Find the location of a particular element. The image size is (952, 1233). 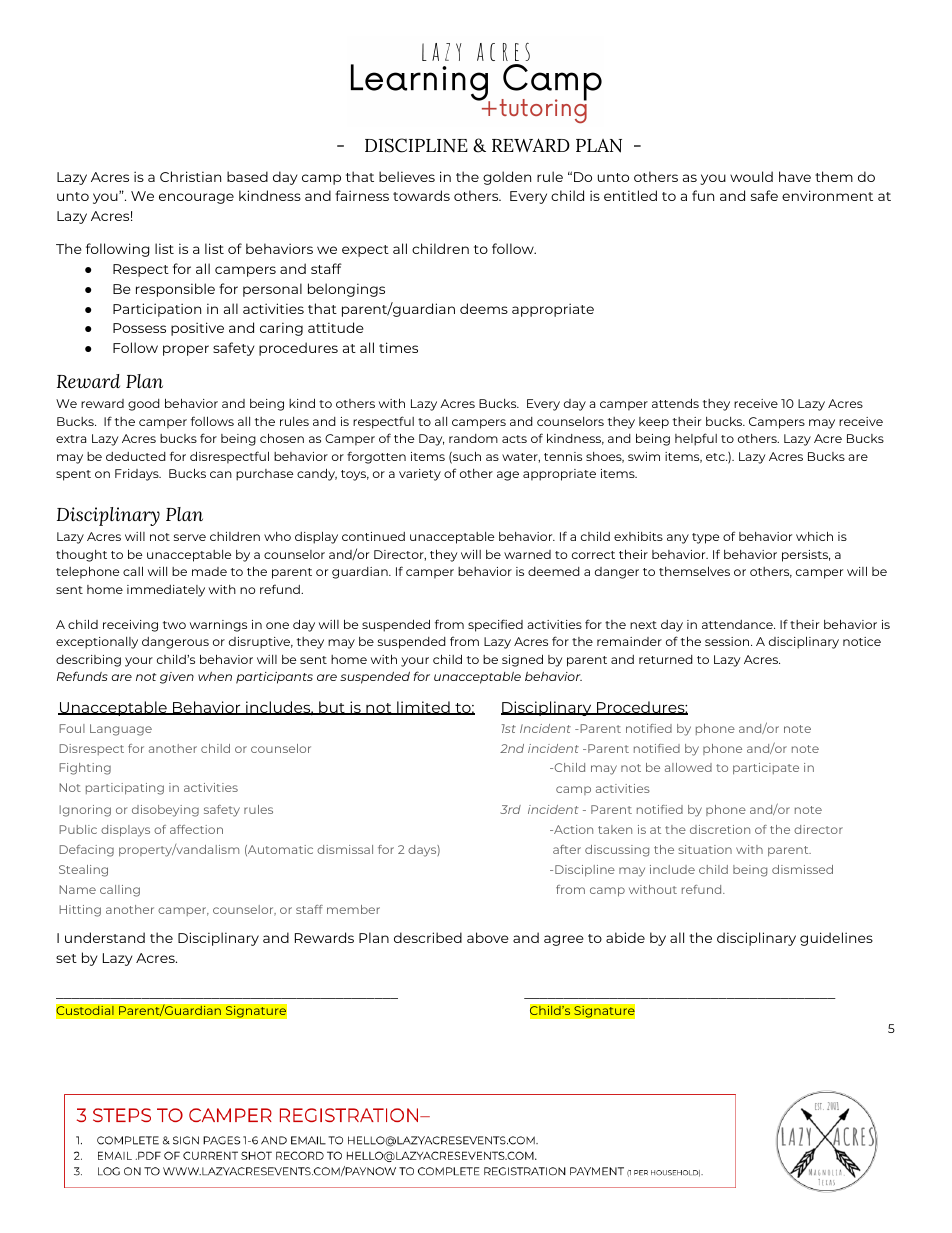

random is located at coordinates (473, 438).
